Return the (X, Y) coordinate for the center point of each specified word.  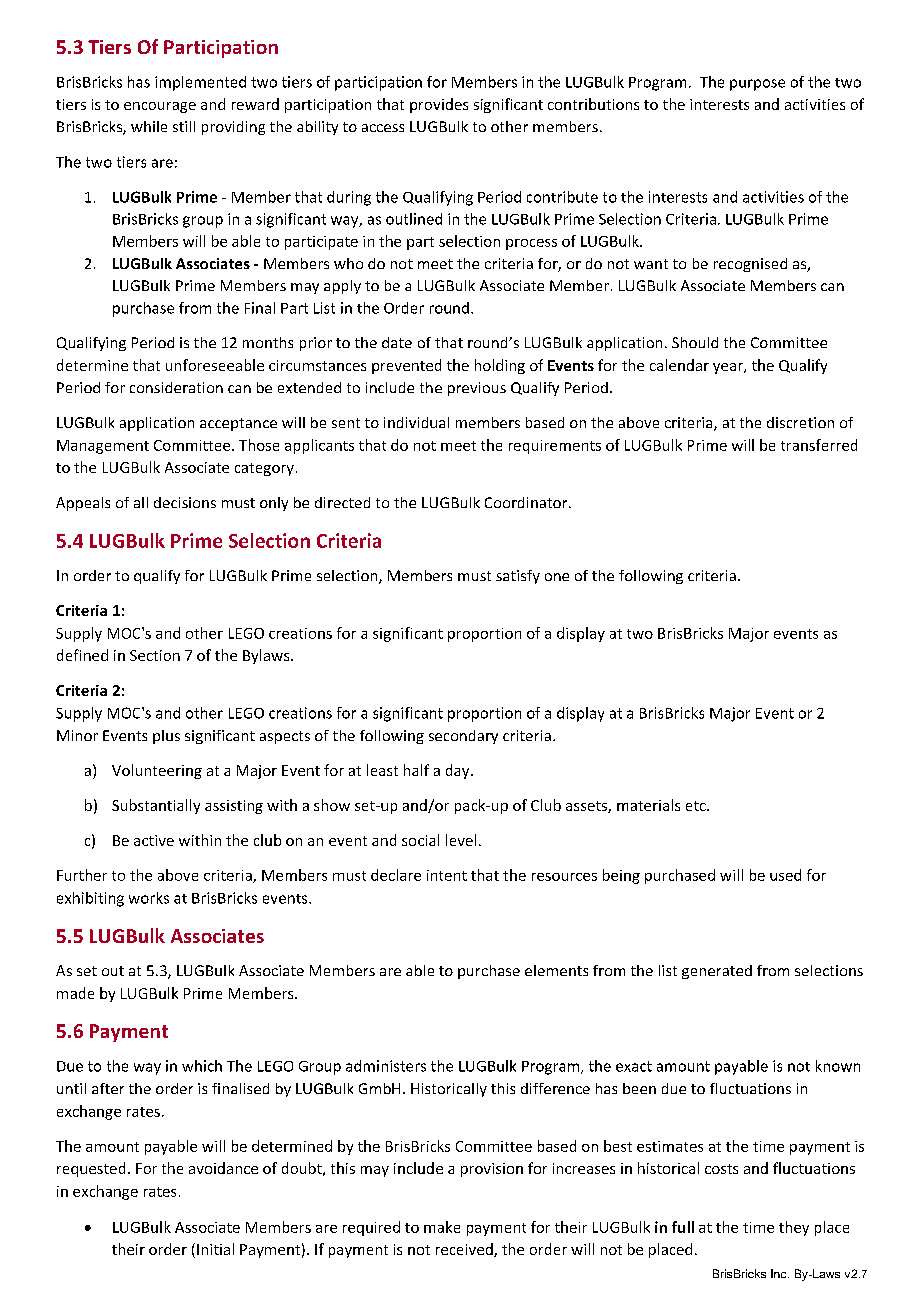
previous (477, 389)
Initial (215, 1249)
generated (717, 972)
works (149, 898)
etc (697, 806)
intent (447, 875)
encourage (160, 107)
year (729, 368)
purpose (757, 85)
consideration (176, 387)
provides (439, 105)
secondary (463, 737)
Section (155, 655)
